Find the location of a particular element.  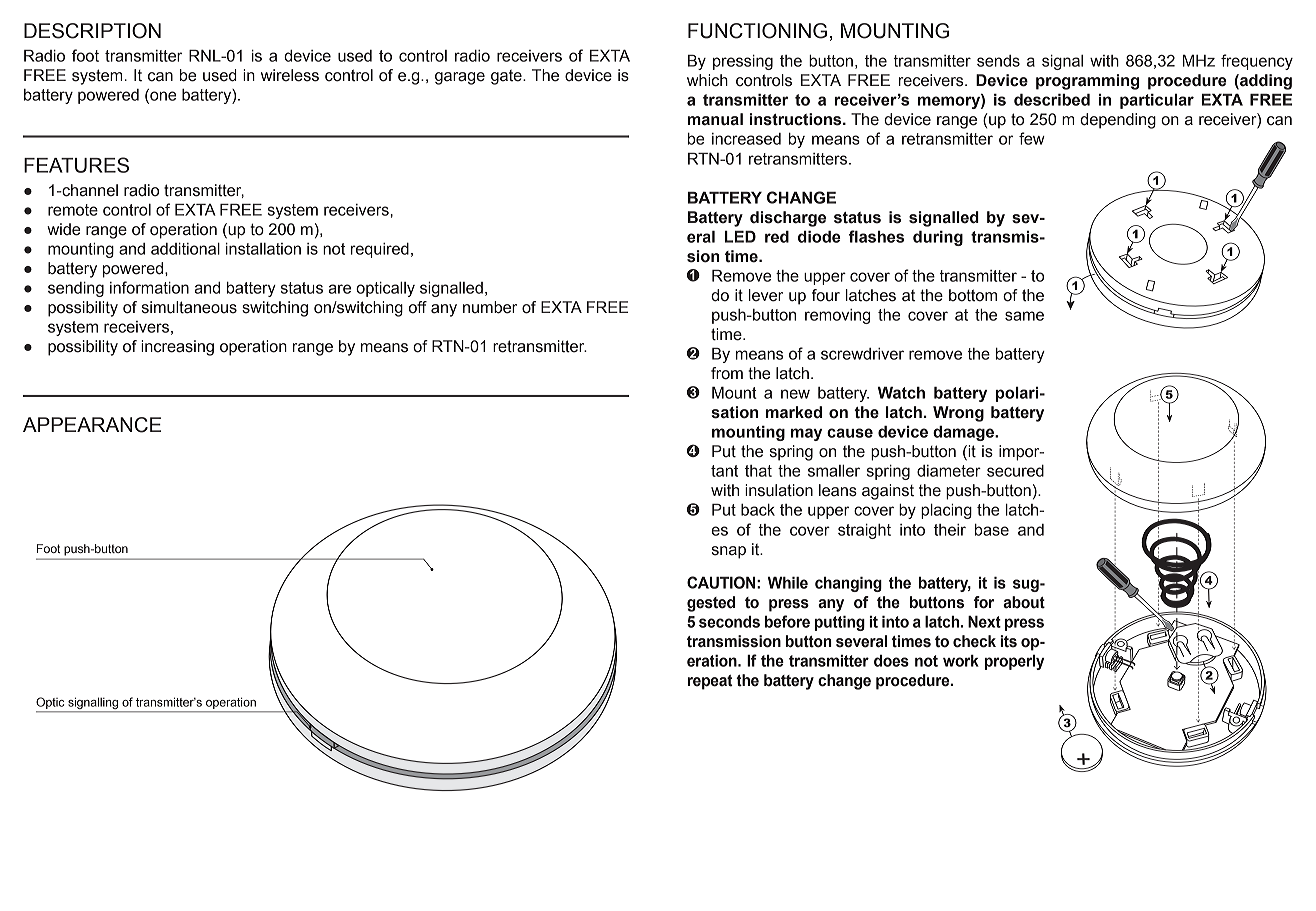

wireless is located at coordinates (290, 75).
